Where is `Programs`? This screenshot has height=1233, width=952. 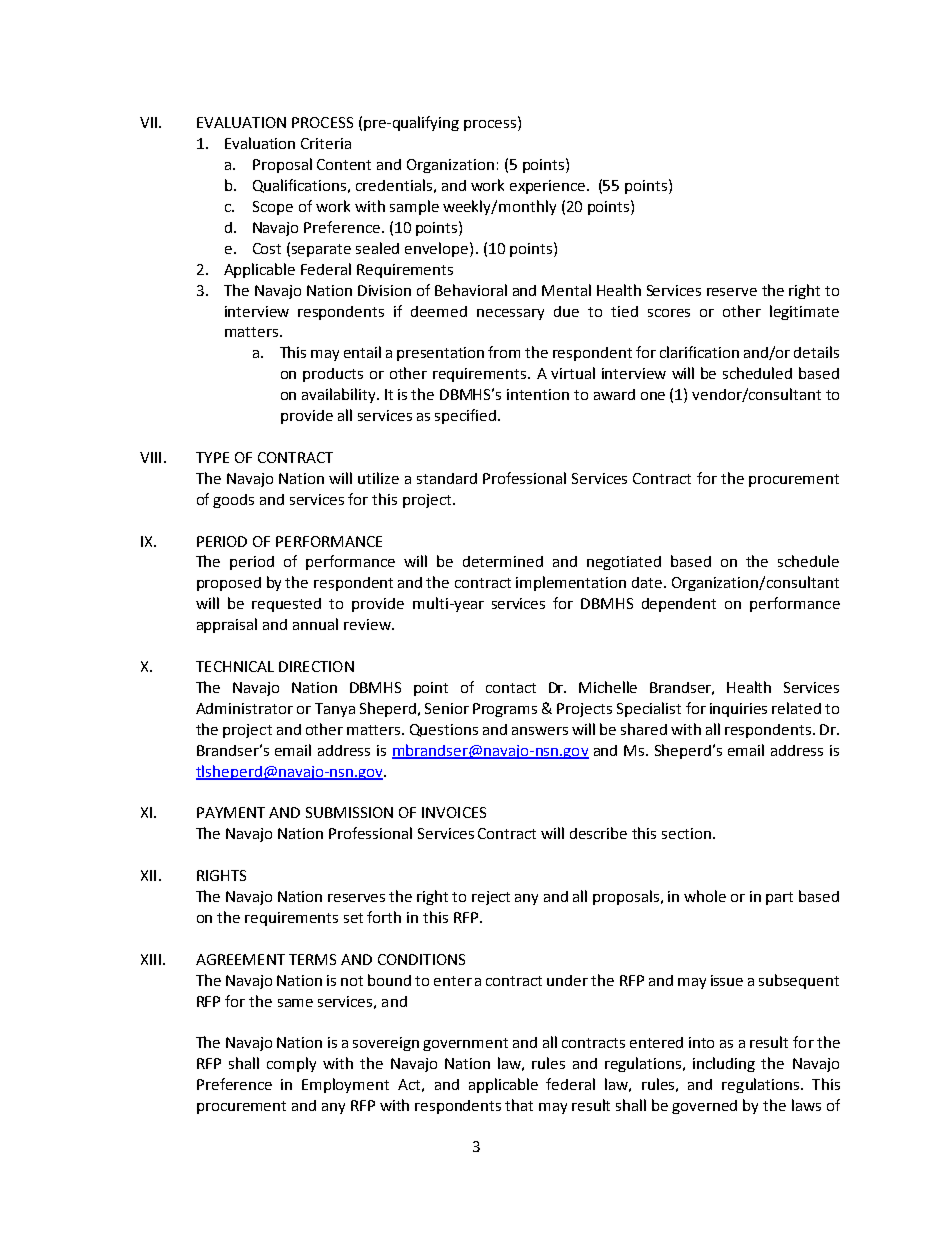 Programs is located at coordinates (505, 710).
